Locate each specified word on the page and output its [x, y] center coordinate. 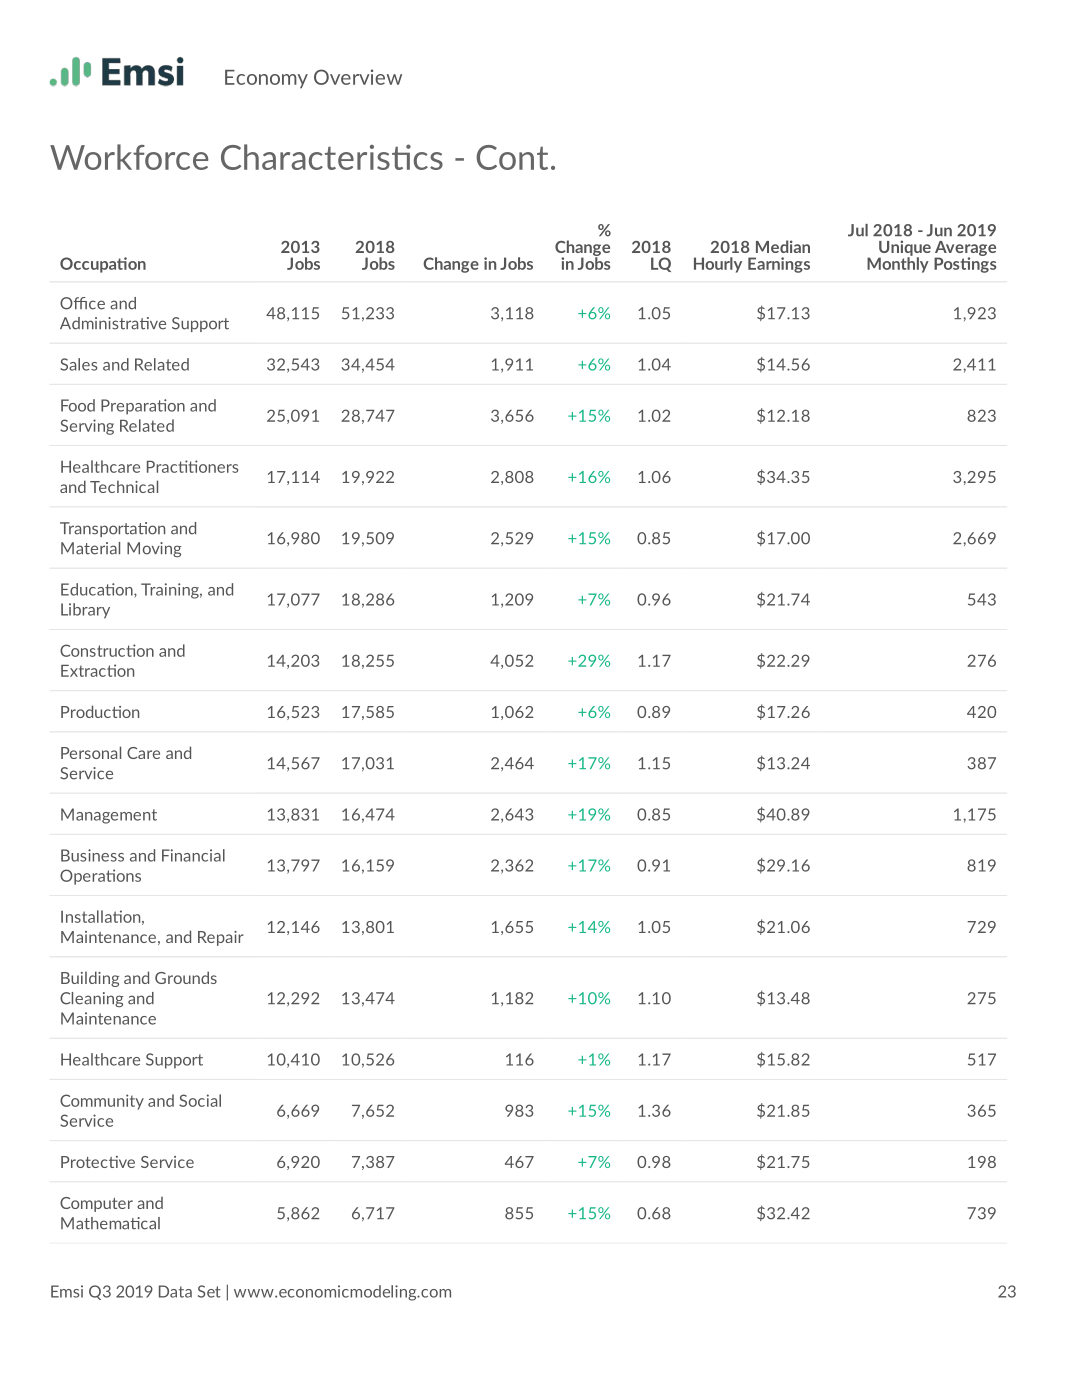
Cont [512, 157]
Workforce [129, 157]
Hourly [718, 265]
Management [109, 816]
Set [209, 1291]
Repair [221, 938]
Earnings [779, 265]
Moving [154, 549]
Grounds [186, 977]
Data [175, 1291]
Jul [858, 230]
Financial [193, 855]
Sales [78, 364]
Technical [124, 486]
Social [200, 1100]
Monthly [898, 264]
